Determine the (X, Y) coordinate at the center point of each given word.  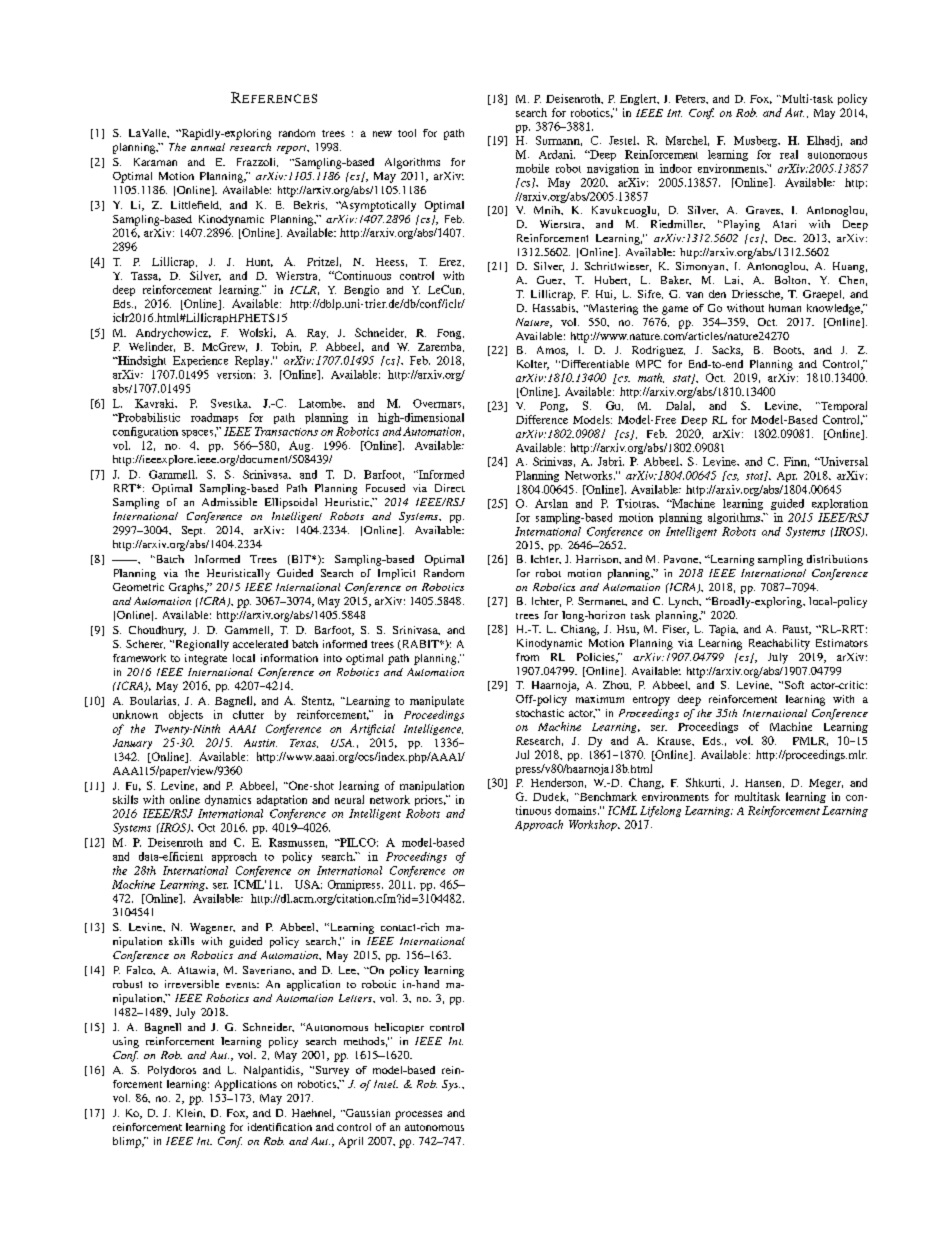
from (527, 657)
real (789, 154)
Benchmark (607, 796)
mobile (532, 168)
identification (280, 1127)
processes (418, 1115)
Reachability (779, 644)
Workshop (594, 825)
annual (208, 147)
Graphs (187, 588)
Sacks (727, 351)
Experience (200, 361)
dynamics (228, 800)
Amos (552, 351)
